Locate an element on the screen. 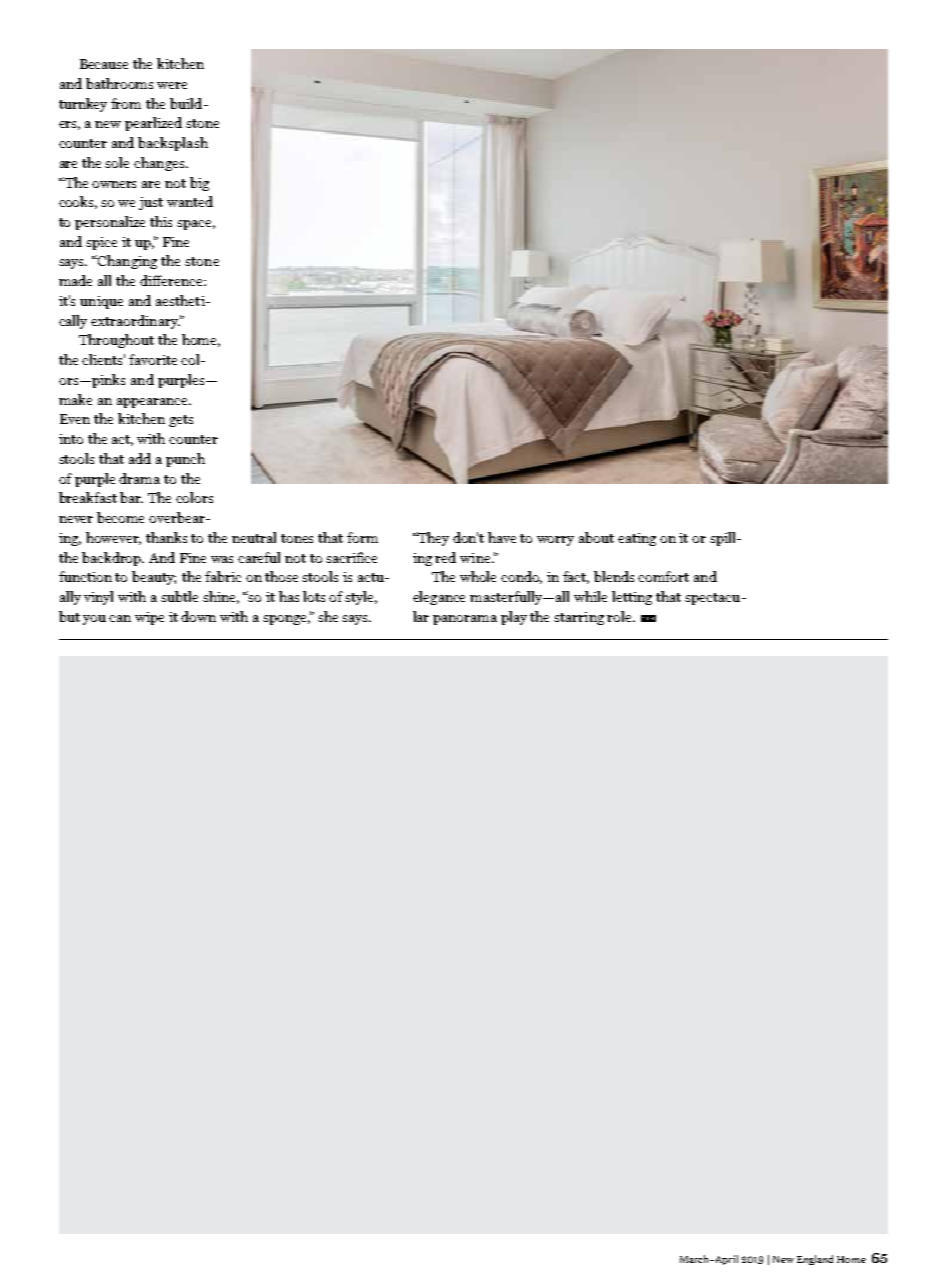  England is located at coordinates (815, 1260).
